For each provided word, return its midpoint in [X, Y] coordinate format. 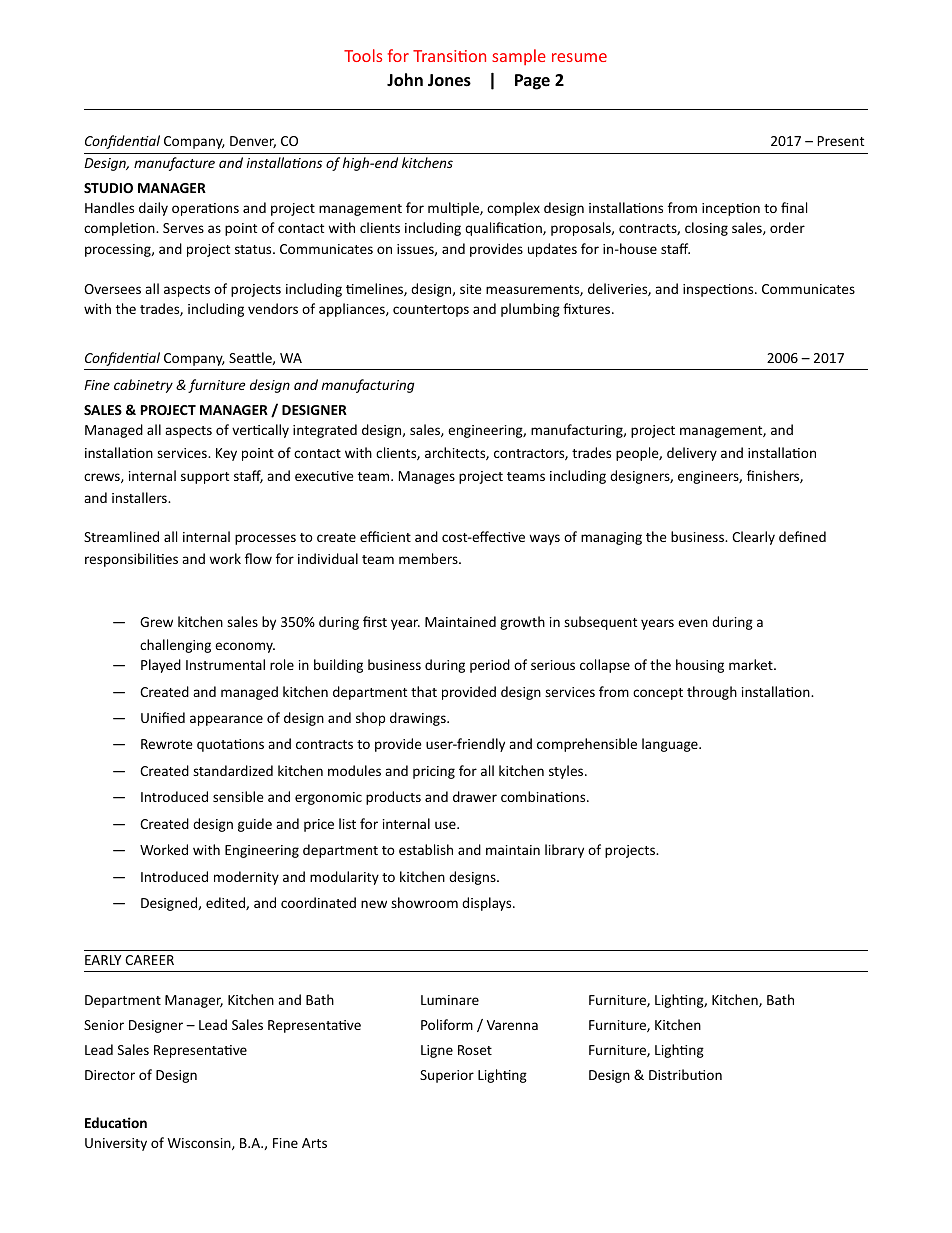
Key [226, 454]
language [671, 745]
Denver [253, 142]
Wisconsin [200, 1144]
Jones [449, 80]
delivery [692, 454]
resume [579, 57]
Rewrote [167, 744]
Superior [447, 1076]
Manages [427, 477]
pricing [434, 772]
